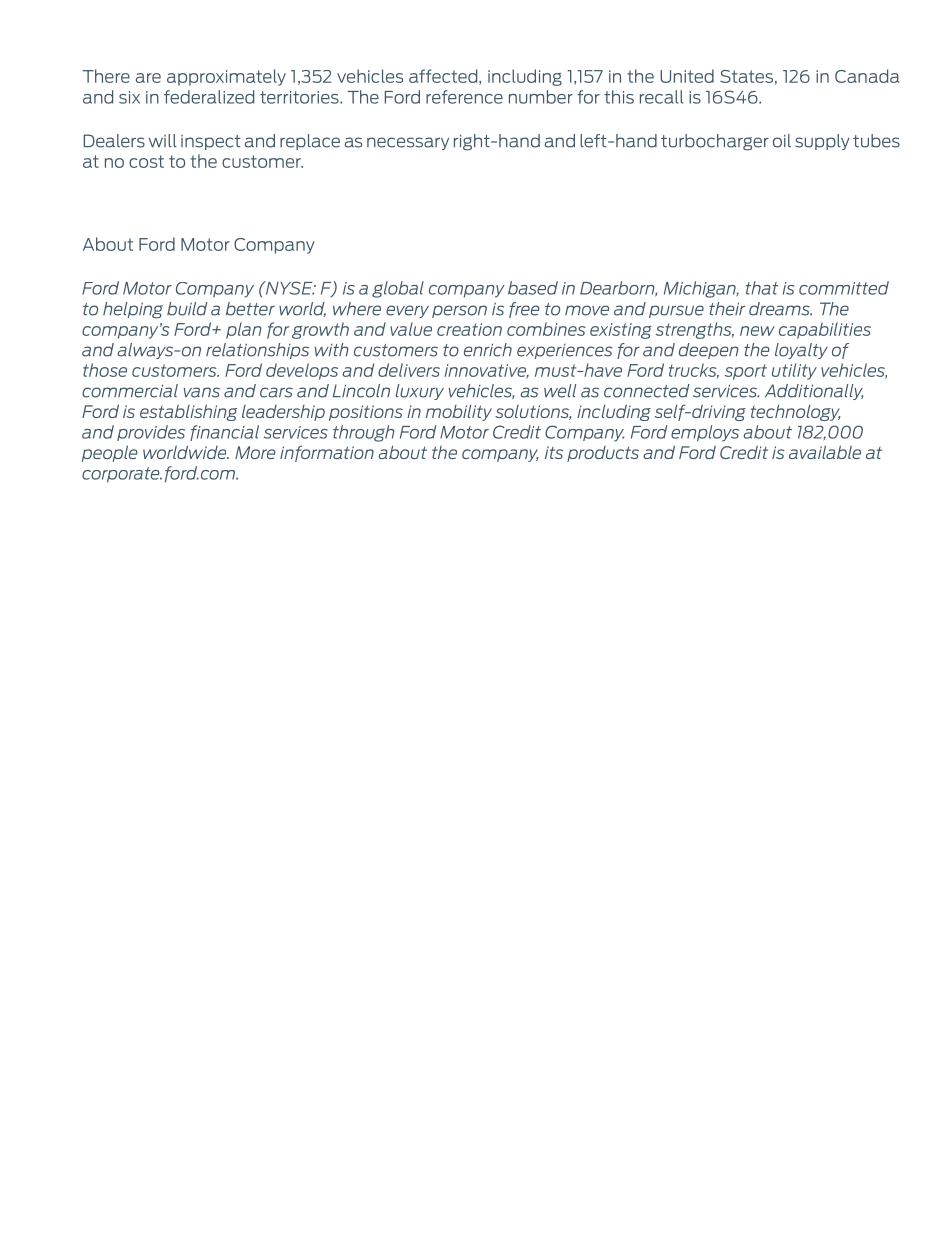 The height and width of the screenshot is (1233, 952). What do you see at coordinates (822, 142) in the screenshot?
I see `supply` at bounding box center [822, 142].
